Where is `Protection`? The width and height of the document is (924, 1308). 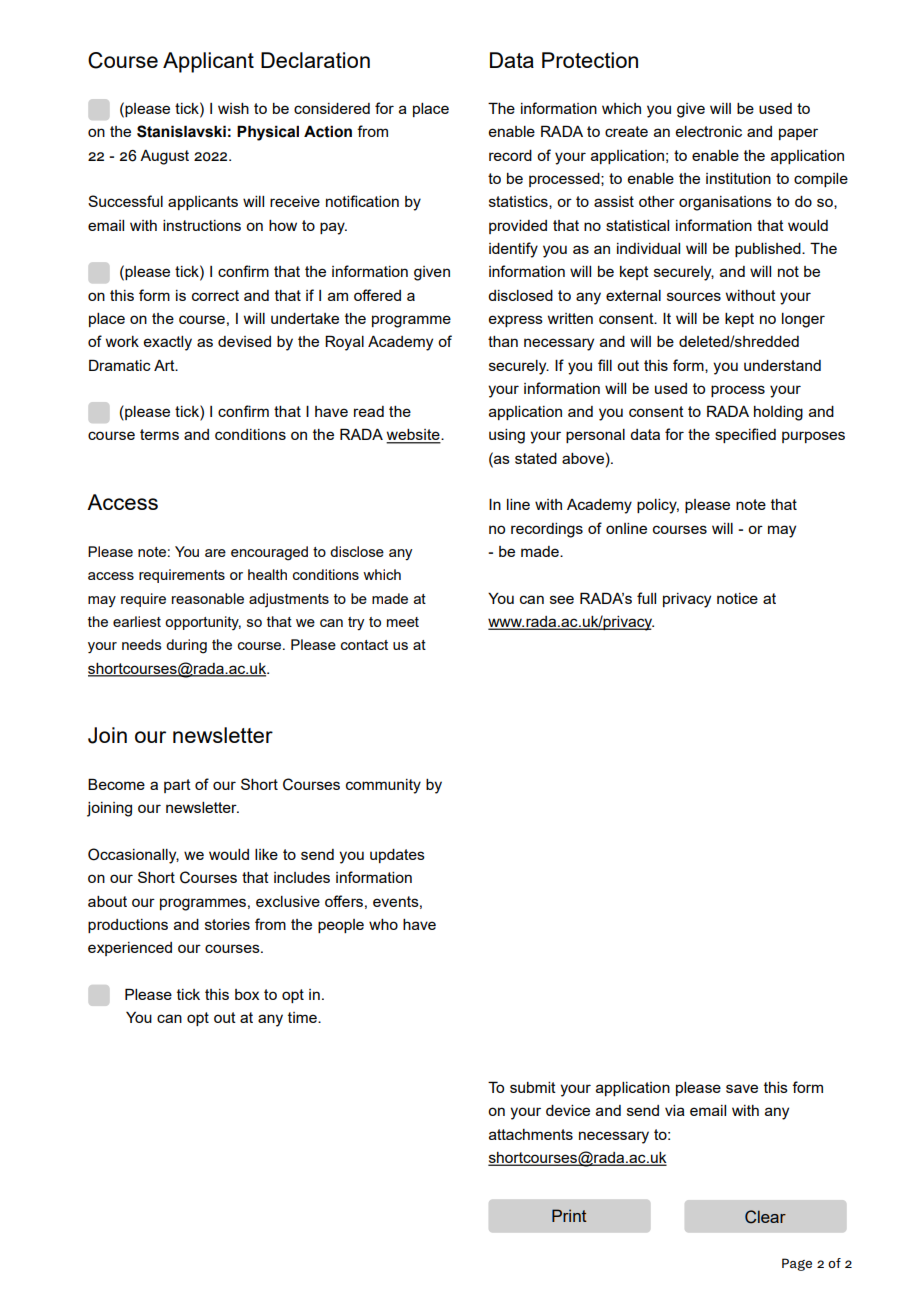 Protection is located at coordinates (590, 60).
